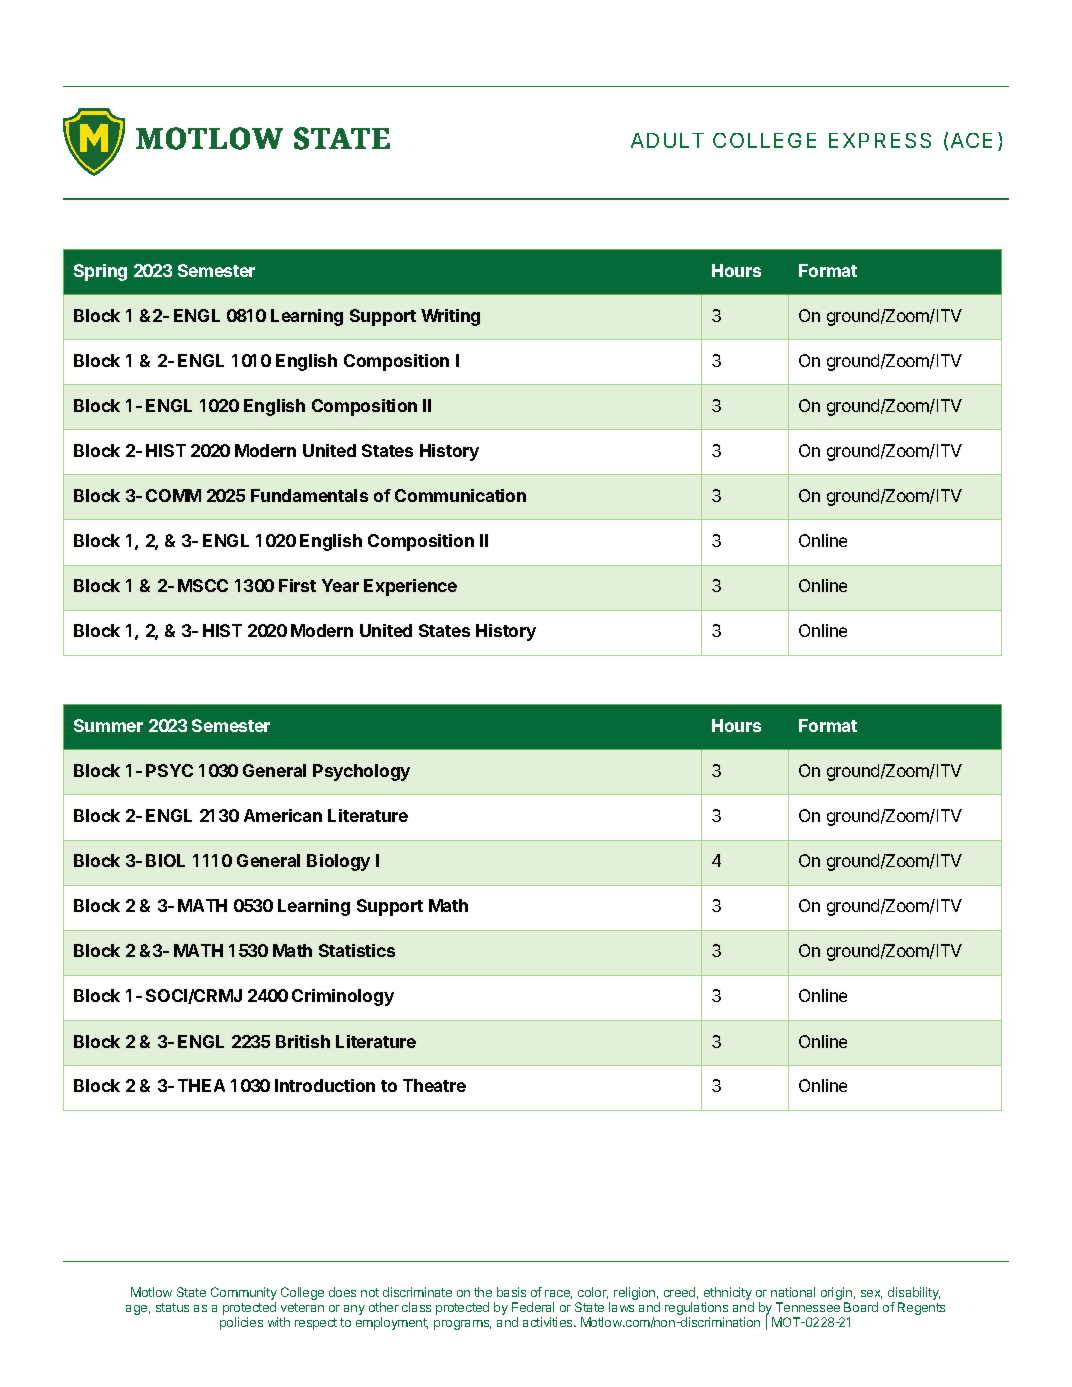 The image size is (1072, 1387). Describe the element at coordinates (309, 495) in the screenshot. I see `Fundamentals` at that location.
